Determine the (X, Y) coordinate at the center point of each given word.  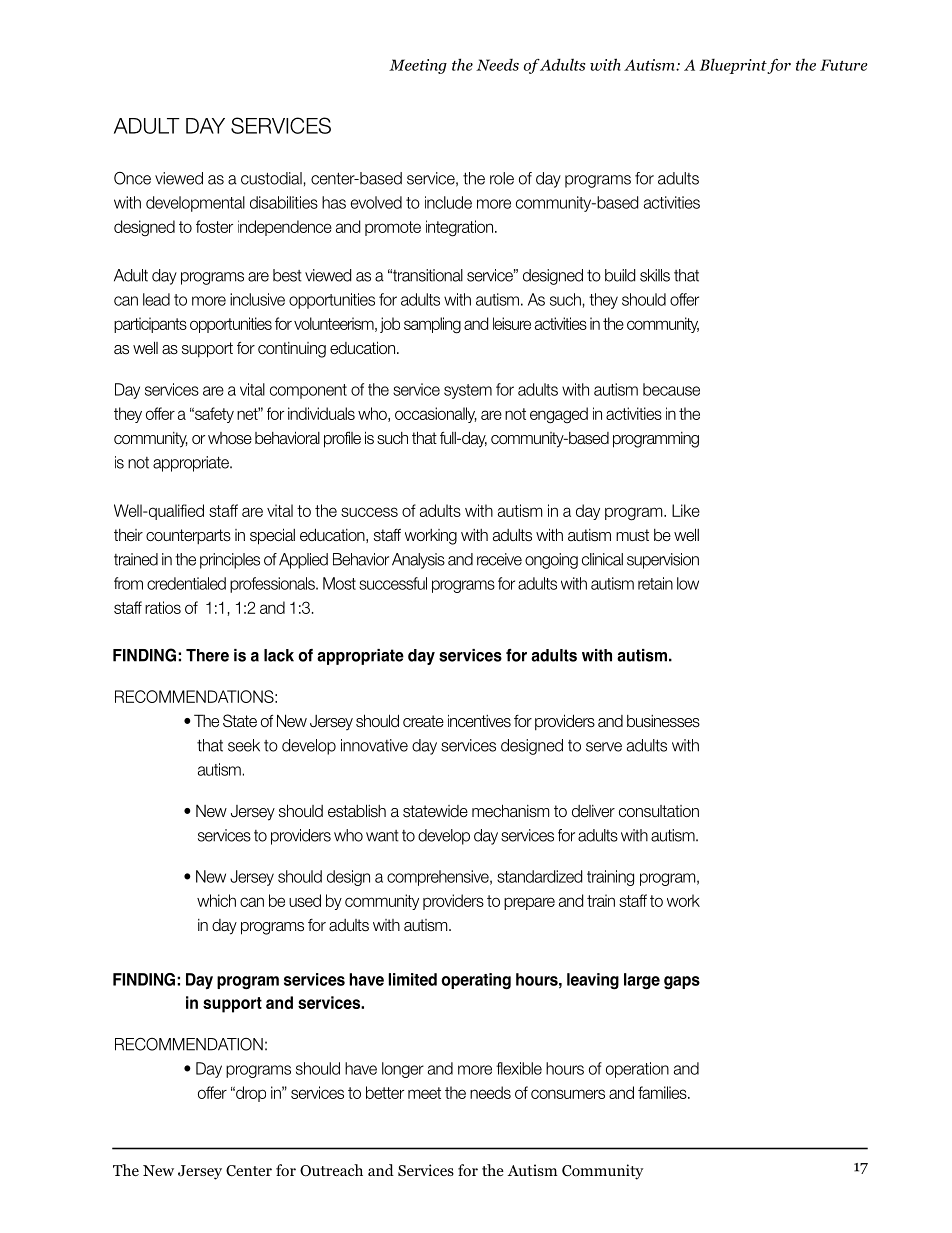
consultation (659, 811)
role (502, 178)
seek (244, 745)
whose (230, 438)
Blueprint (733, 66)
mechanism (510, 811)
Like (686, 510)
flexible (519, 1068)
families (663, 1092)
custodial (271, 178)
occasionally (436, 415)
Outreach (331, 1170)
